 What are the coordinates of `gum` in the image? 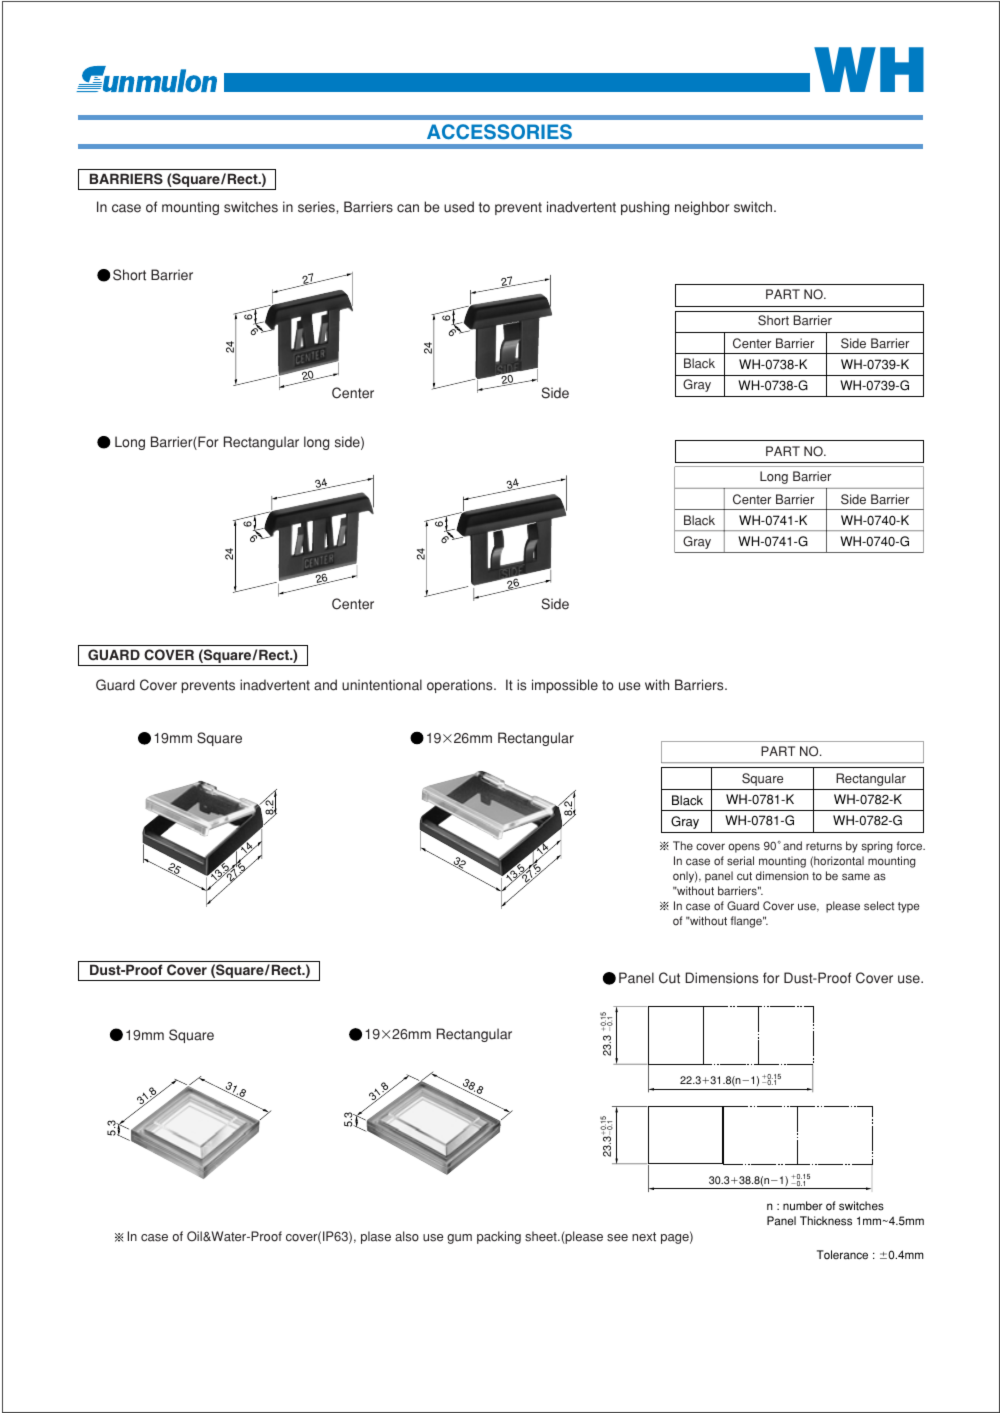 It's located at (459, 1239).
